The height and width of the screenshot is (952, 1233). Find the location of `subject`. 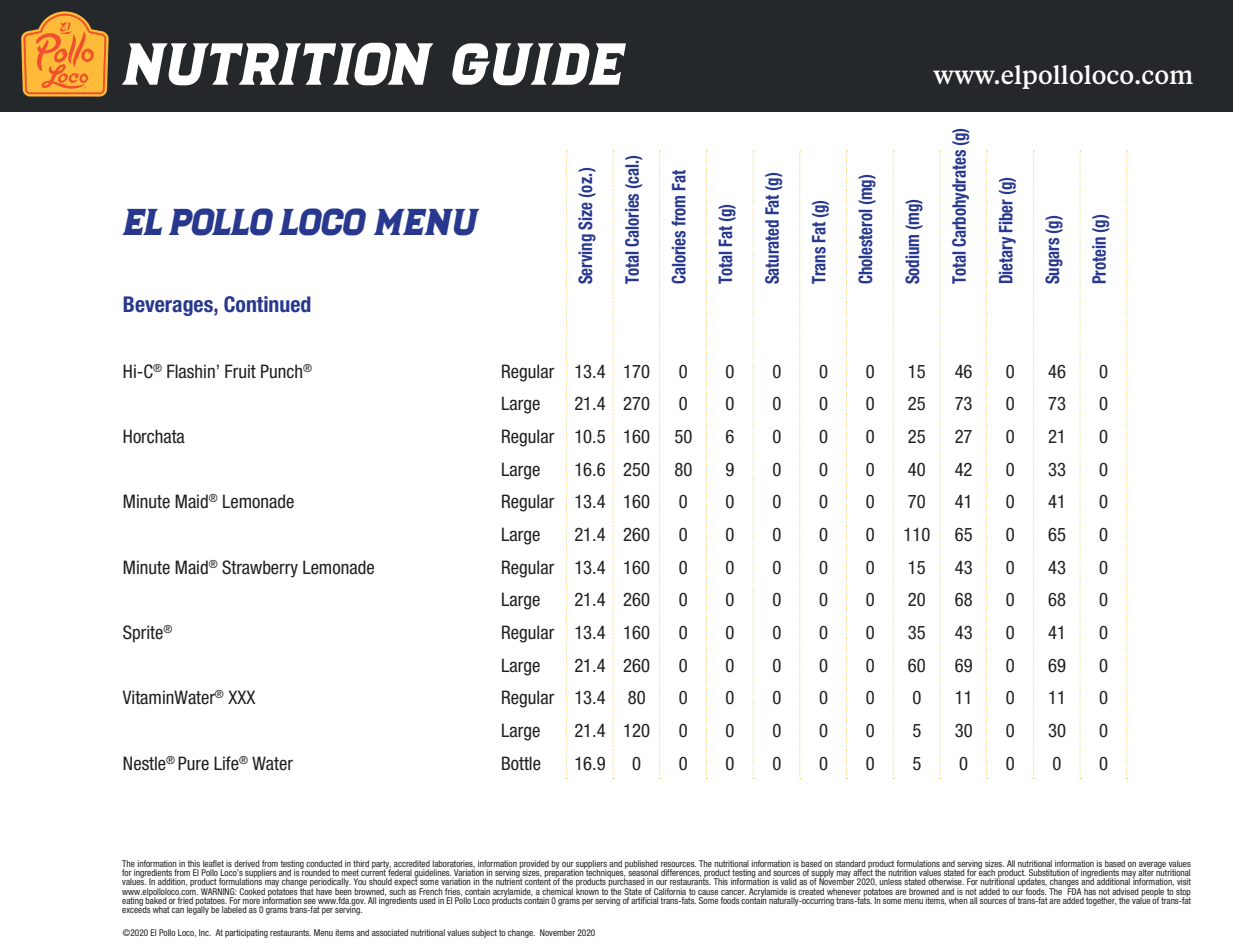

subject is located at coordinates (484, 933).
